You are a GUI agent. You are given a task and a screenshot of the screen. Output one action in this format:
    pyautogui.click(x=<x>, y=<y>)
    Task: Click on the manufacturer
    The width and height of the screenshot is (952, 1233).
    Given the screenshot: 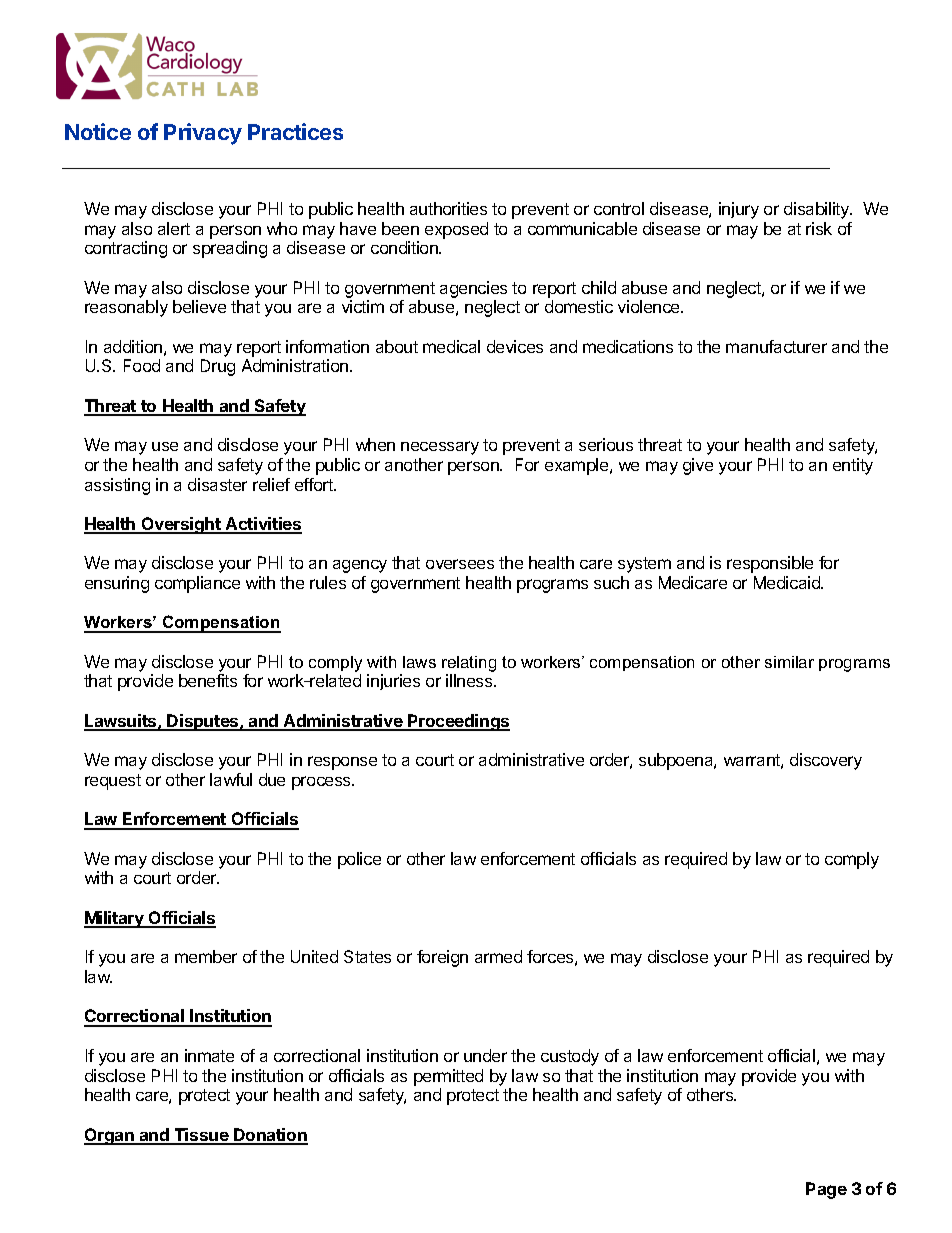 What is the action you would take?
    pyautogui.click(x=776, y=346)
